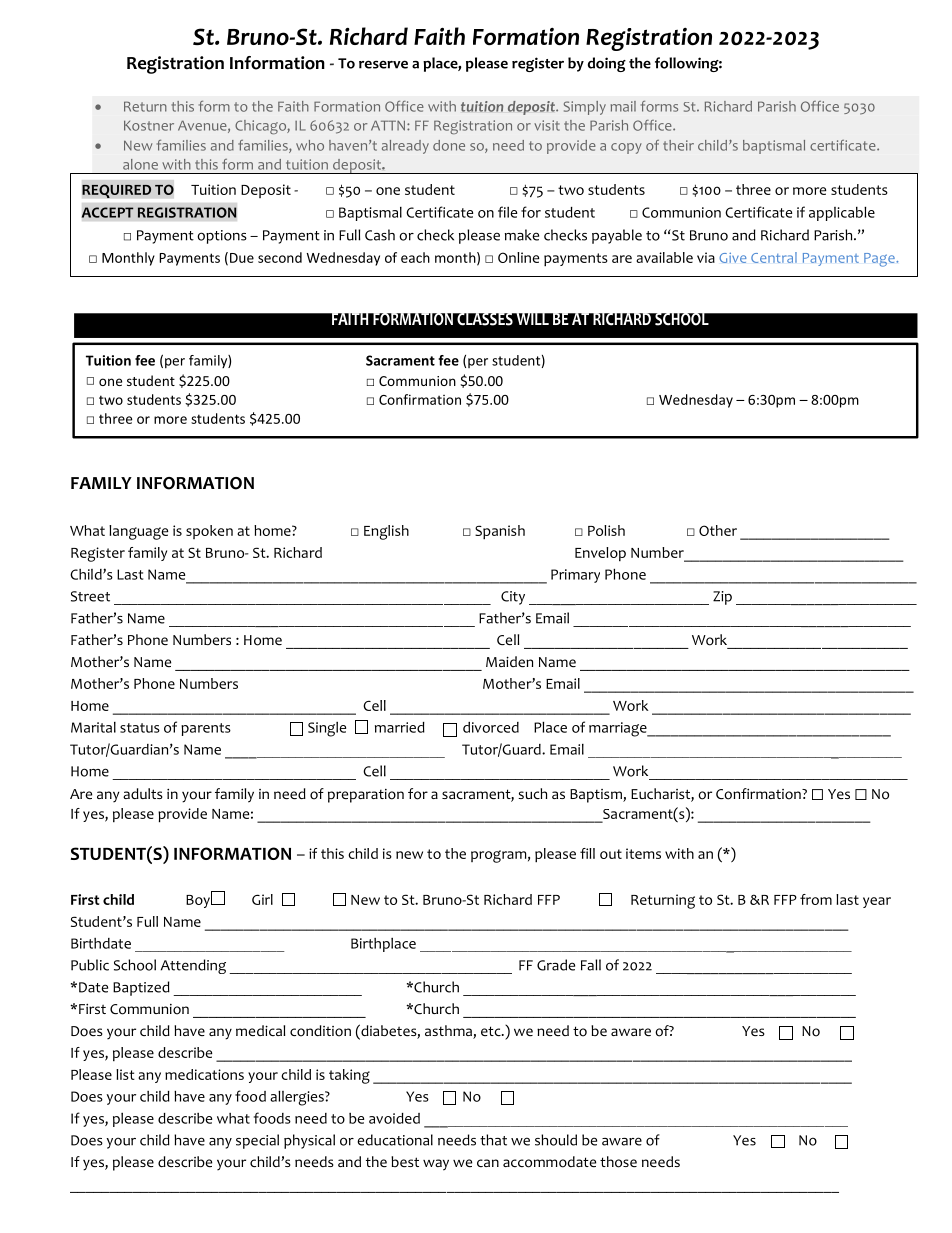 Image resolution: width=952 pixels, height=1233 pixels. What do you see at coordinates (513, 598) in the screenshot?
I see `City` at bounding box center [513, 598].
